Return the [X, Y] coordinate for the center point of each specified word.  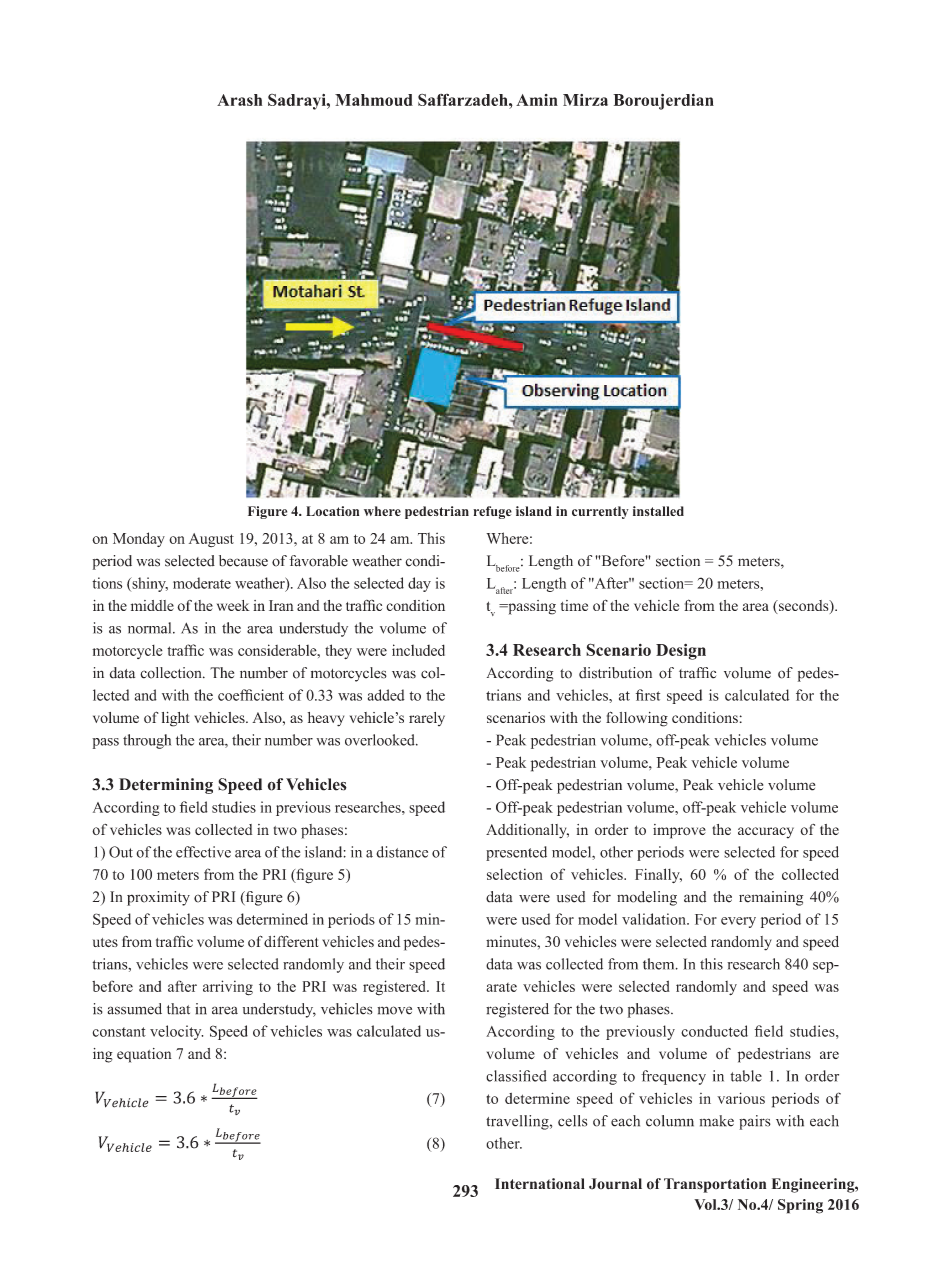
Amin [537, 100]
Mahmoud [374, 100]
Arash [239, 100]
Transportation [715, 1185]
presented [516, 853]
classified [516, 1076]
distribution [615, 673]
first [648, 695]
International [540, 1184]
